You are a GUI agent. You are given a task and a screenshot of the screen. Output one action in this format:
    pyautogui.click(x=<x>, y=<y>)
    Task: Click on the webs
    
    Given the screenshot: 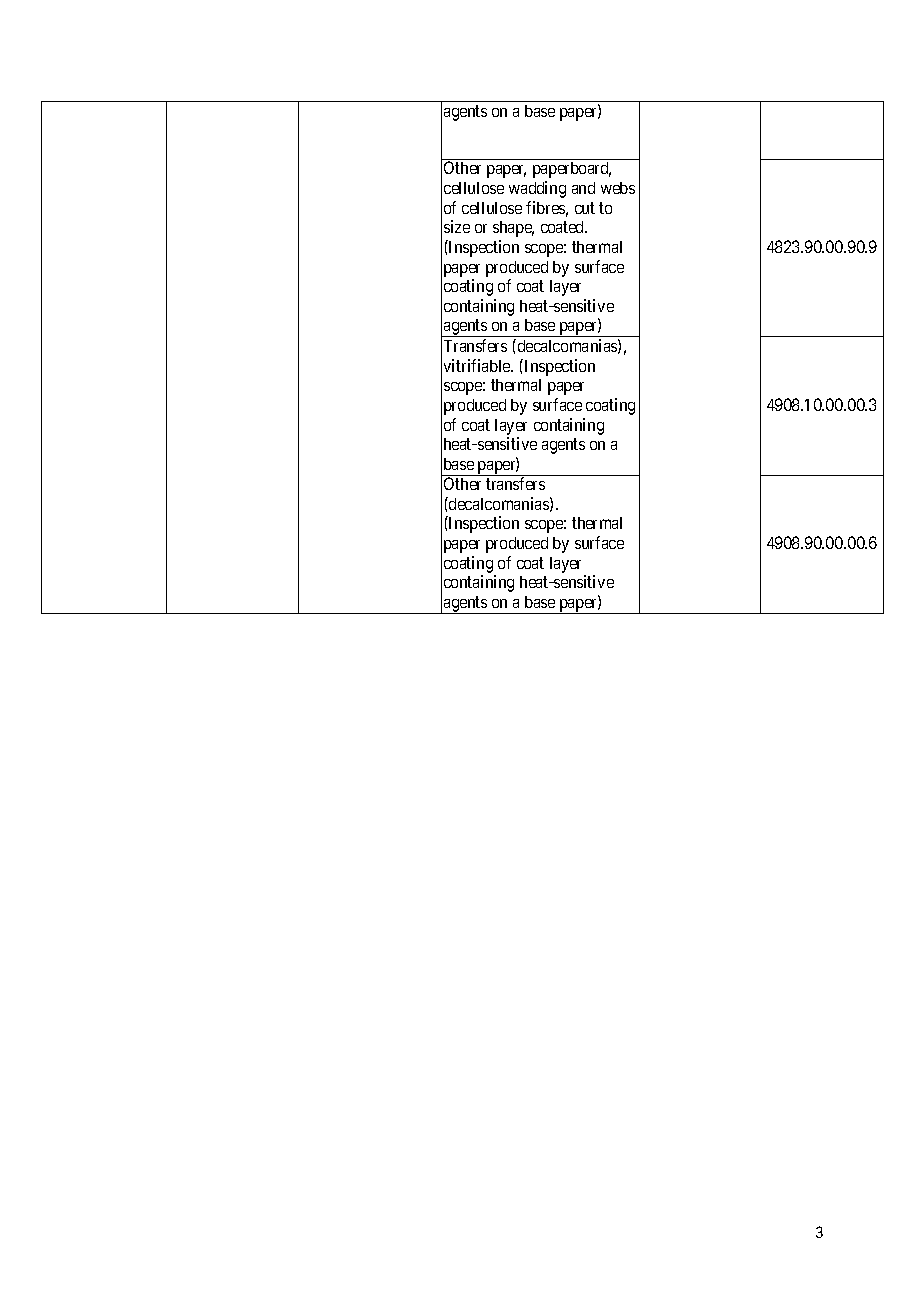 What is the action you would take?
    pyautogui.click(x=618, y=188)
